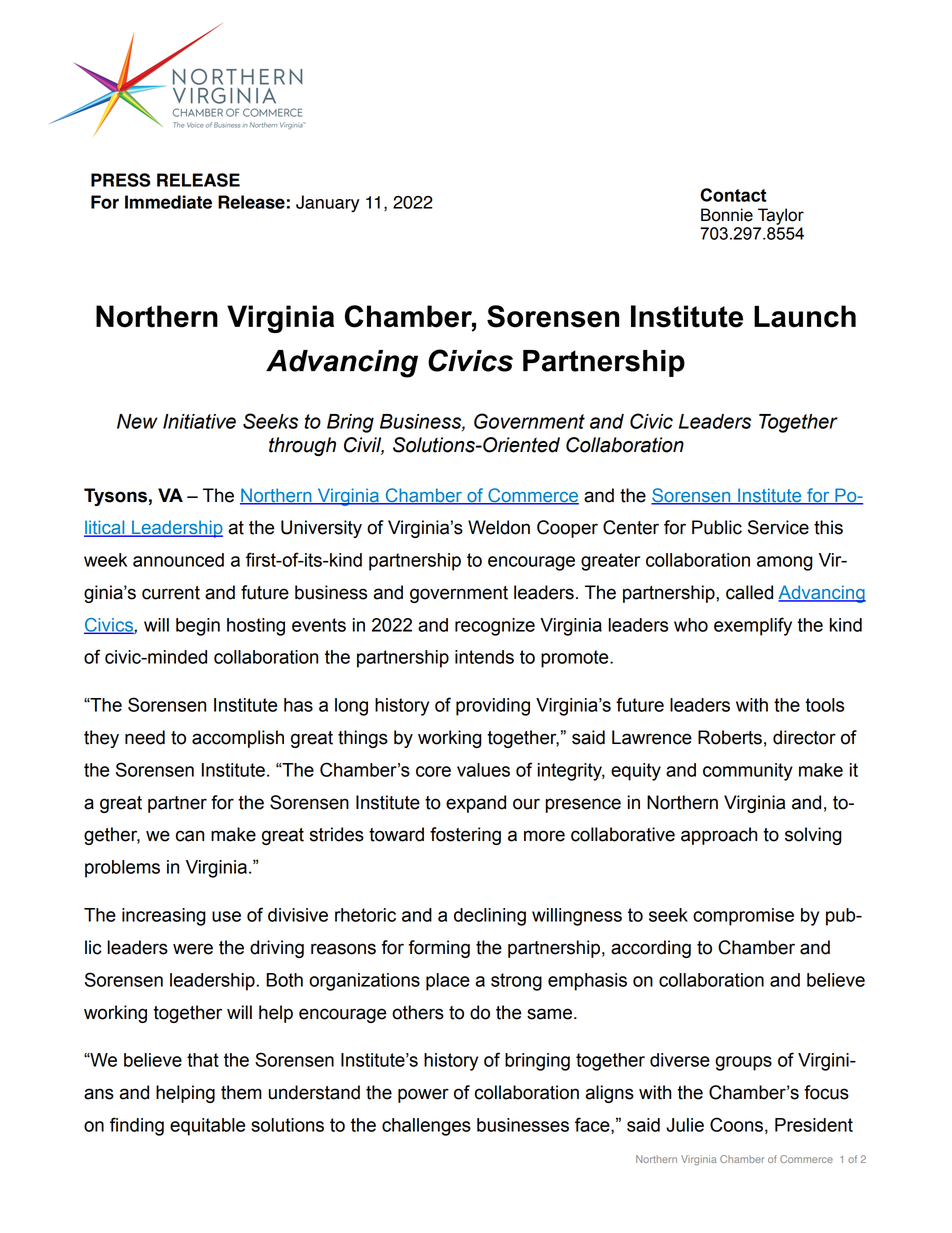 The height and width of the image is (1233, 952). What do you see at coordinates (190, 836) in the image?
I see `can` at bounding box center [190, 836].
